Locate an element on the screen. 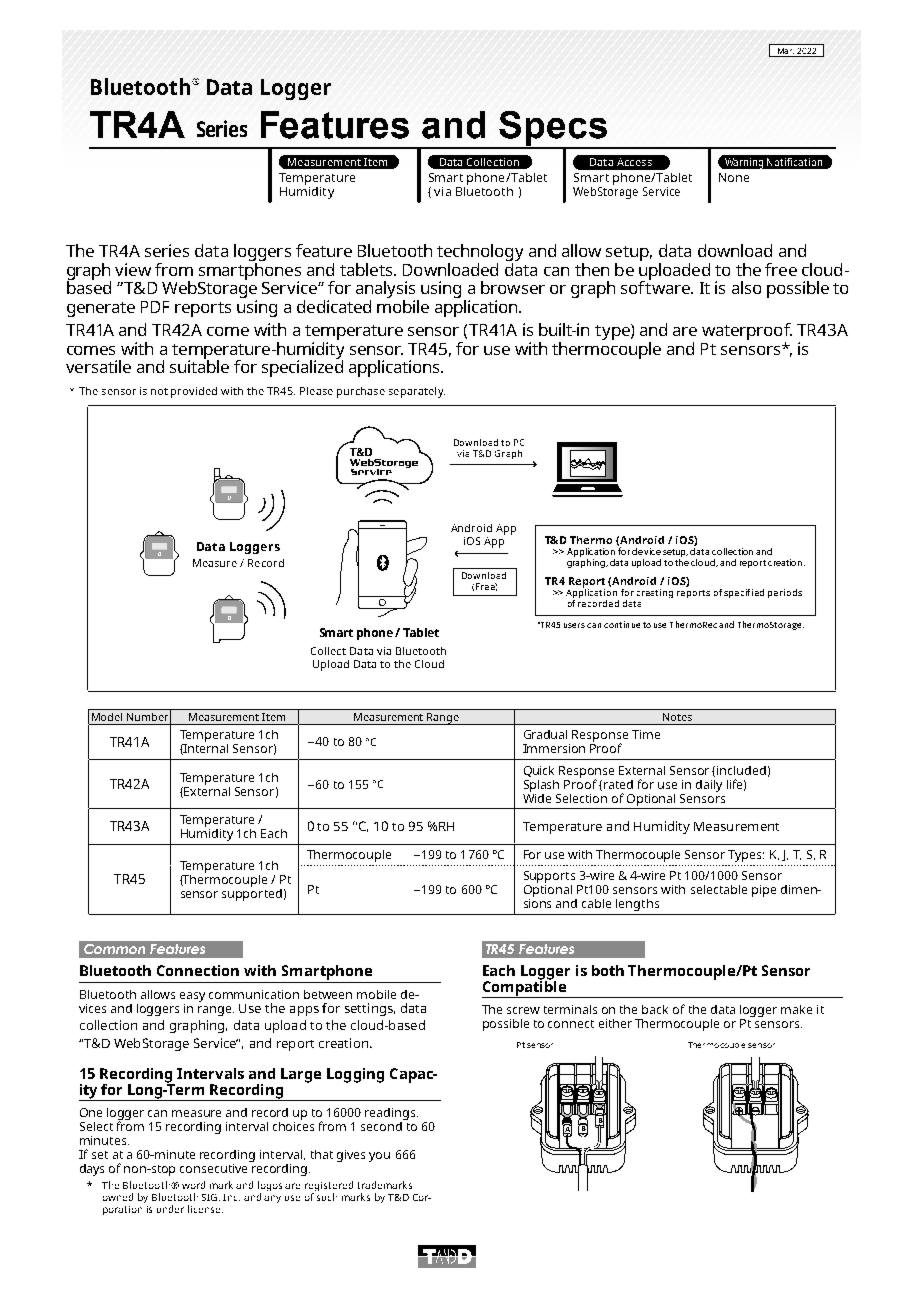 The height and width of the screenshot is (1308, 924). word is located at coordinates (193, 1185).
